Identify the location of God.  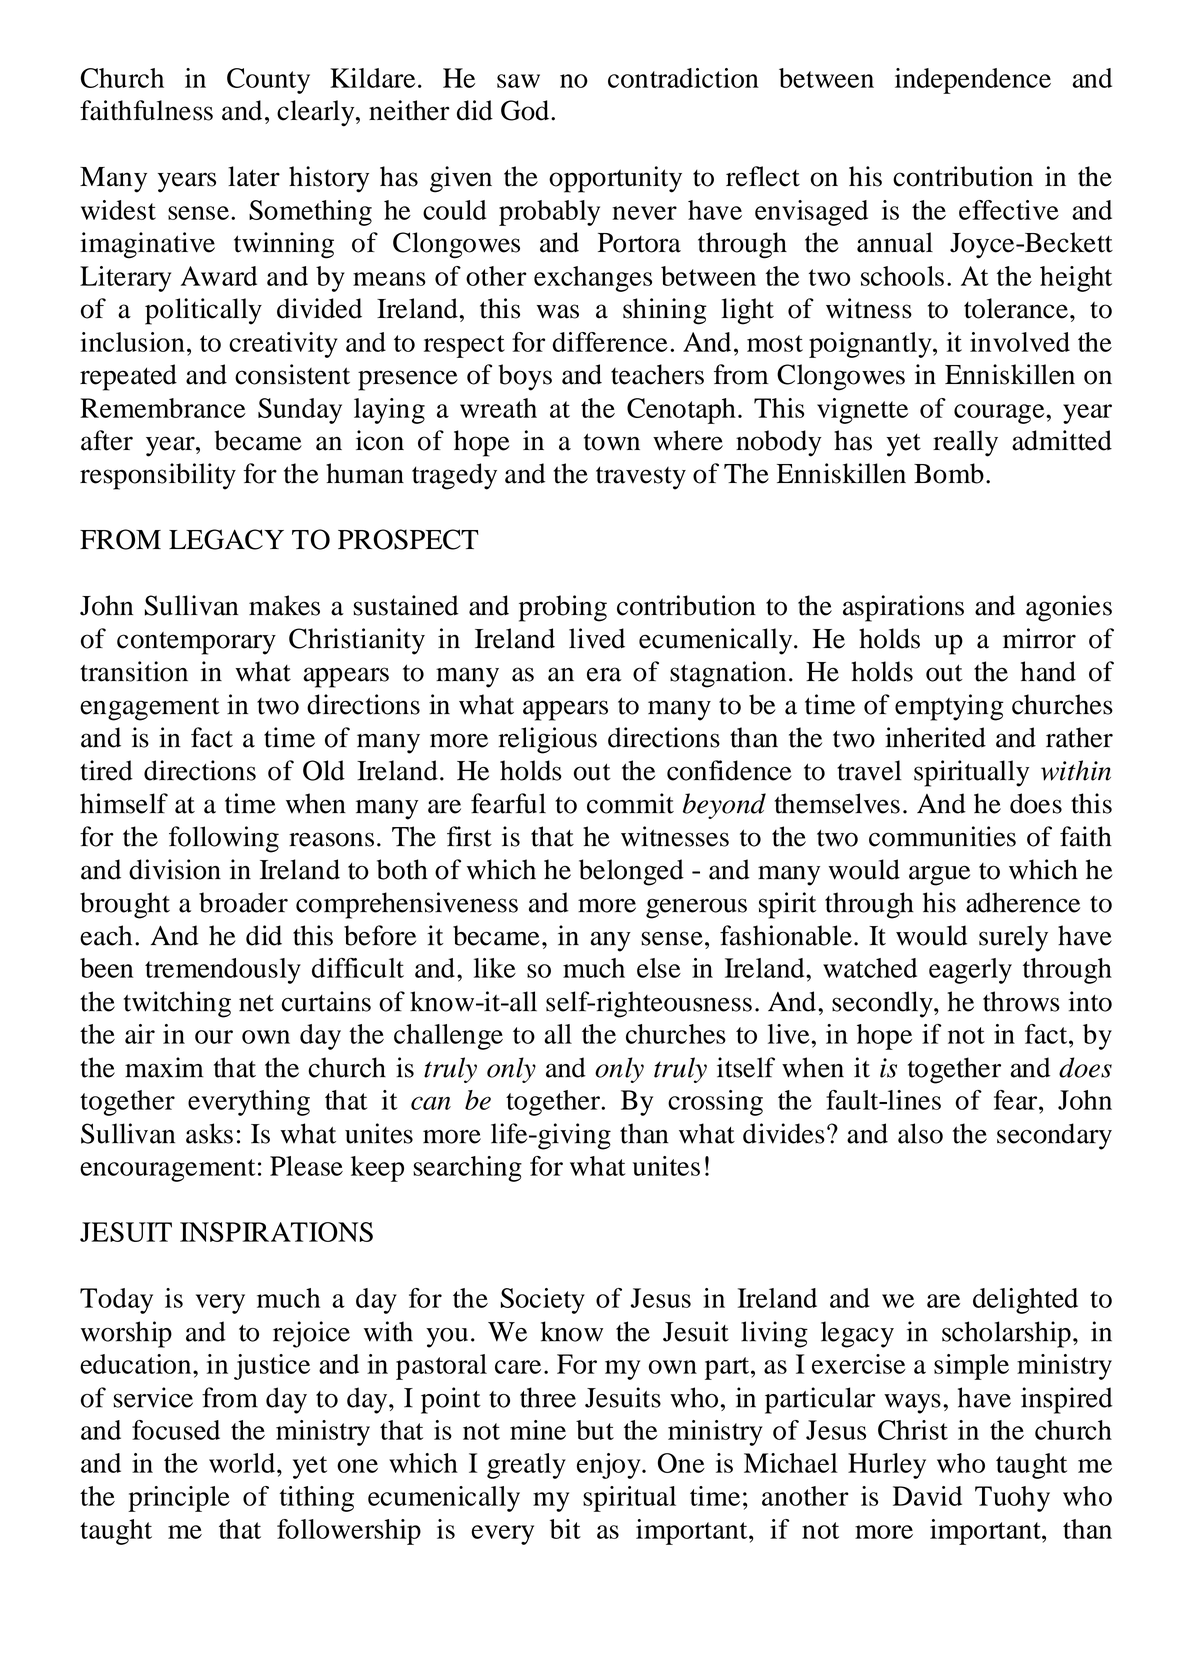
(526, 110).
